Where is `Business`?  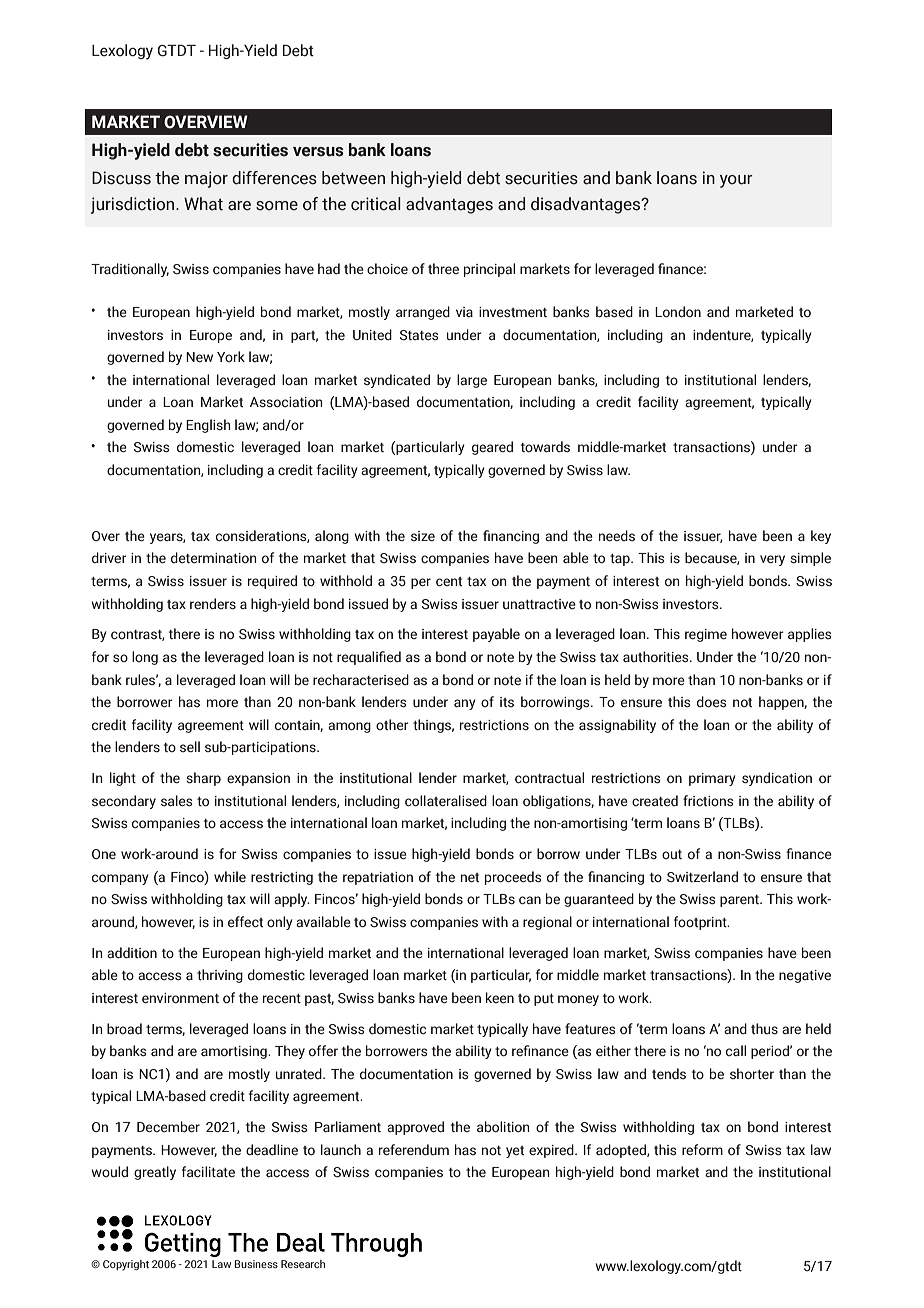 Business is located at coordinates (256, 1264).
